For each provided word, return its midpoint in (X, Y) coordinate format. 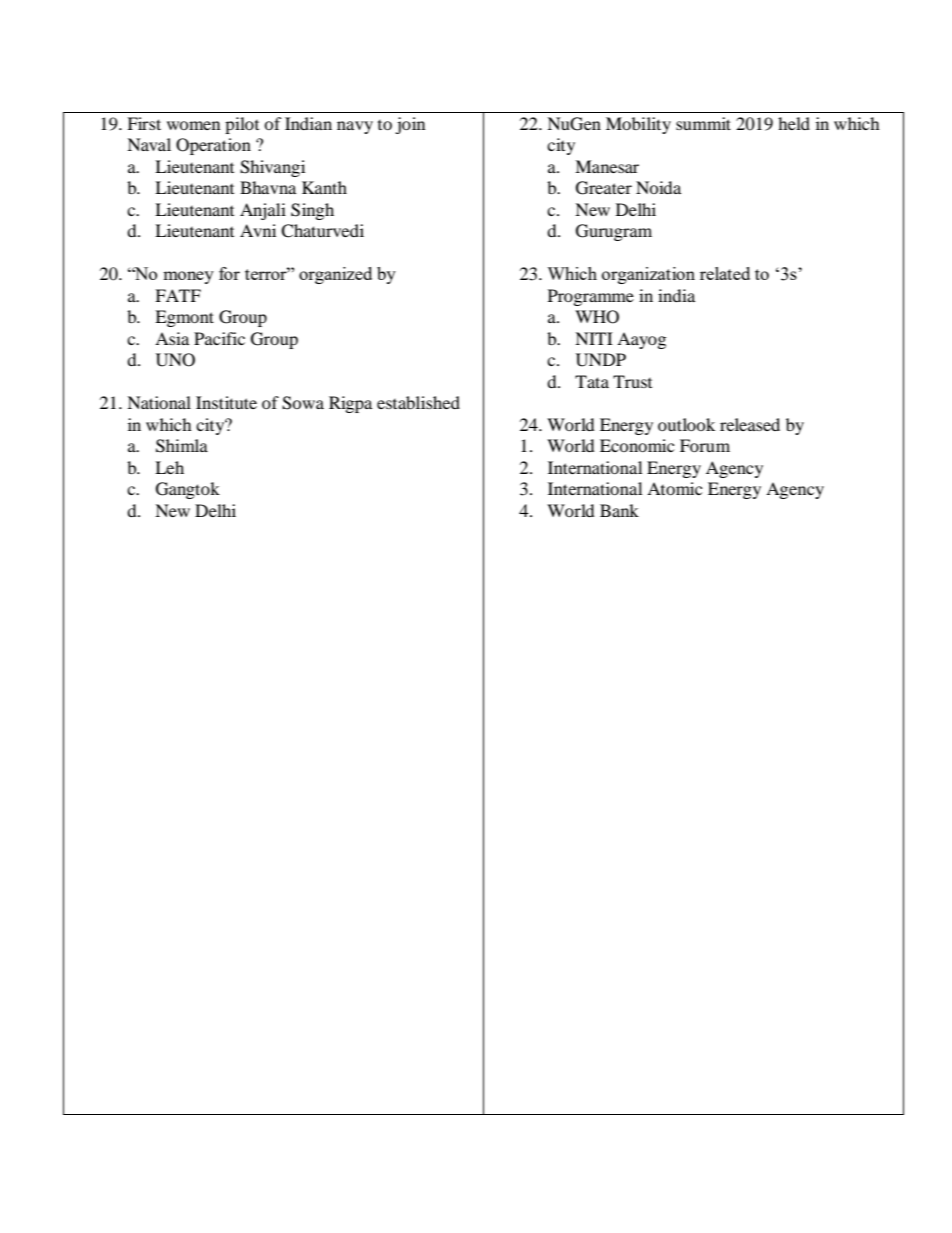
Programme (591, 297)
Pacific (219, 338)
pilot (242, 125)
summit (703, 123)
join (410, 125)
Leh (169, 467)
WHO (597, 317)
